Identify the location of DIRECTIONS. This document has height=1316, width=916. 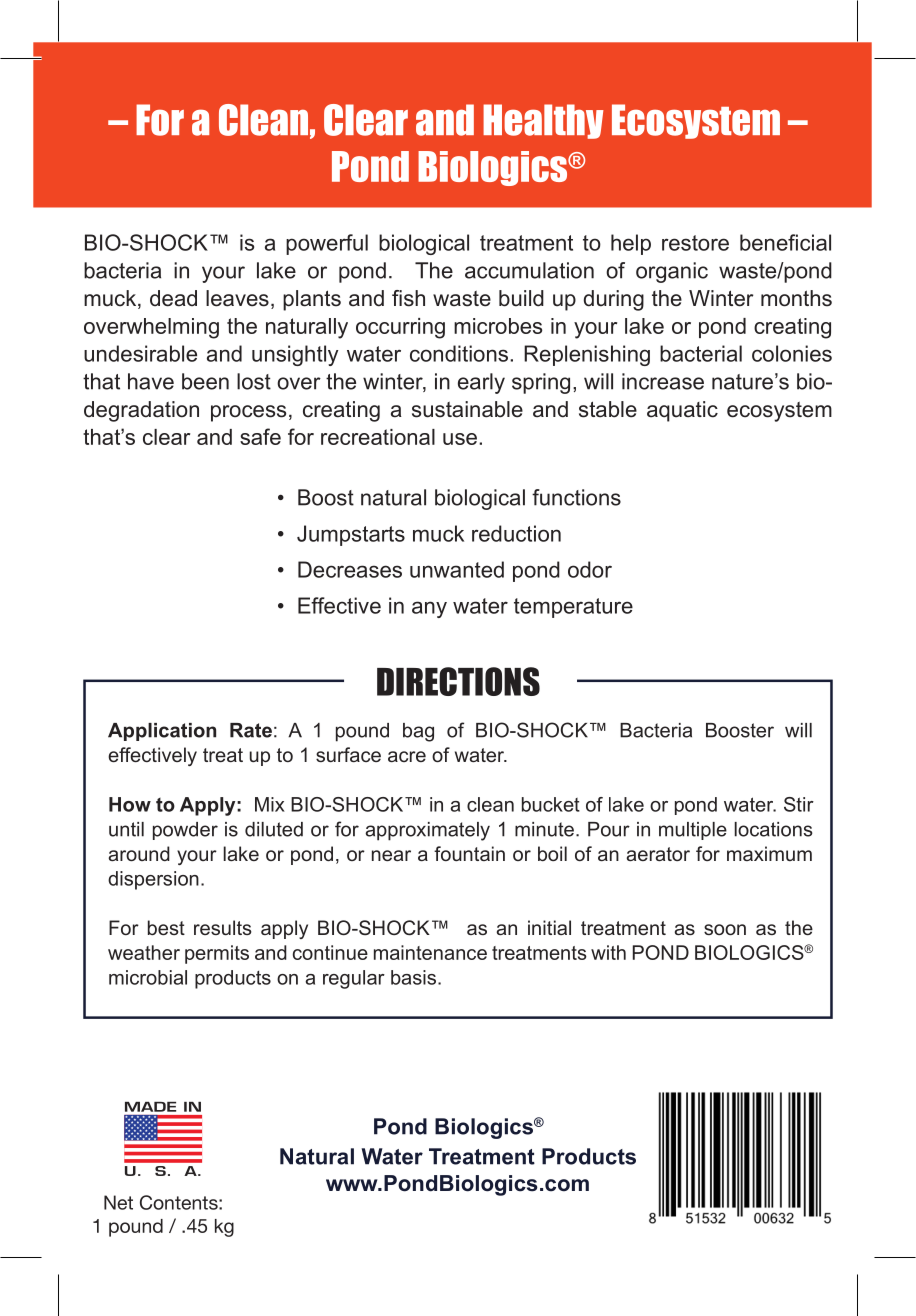
(458, 681).
